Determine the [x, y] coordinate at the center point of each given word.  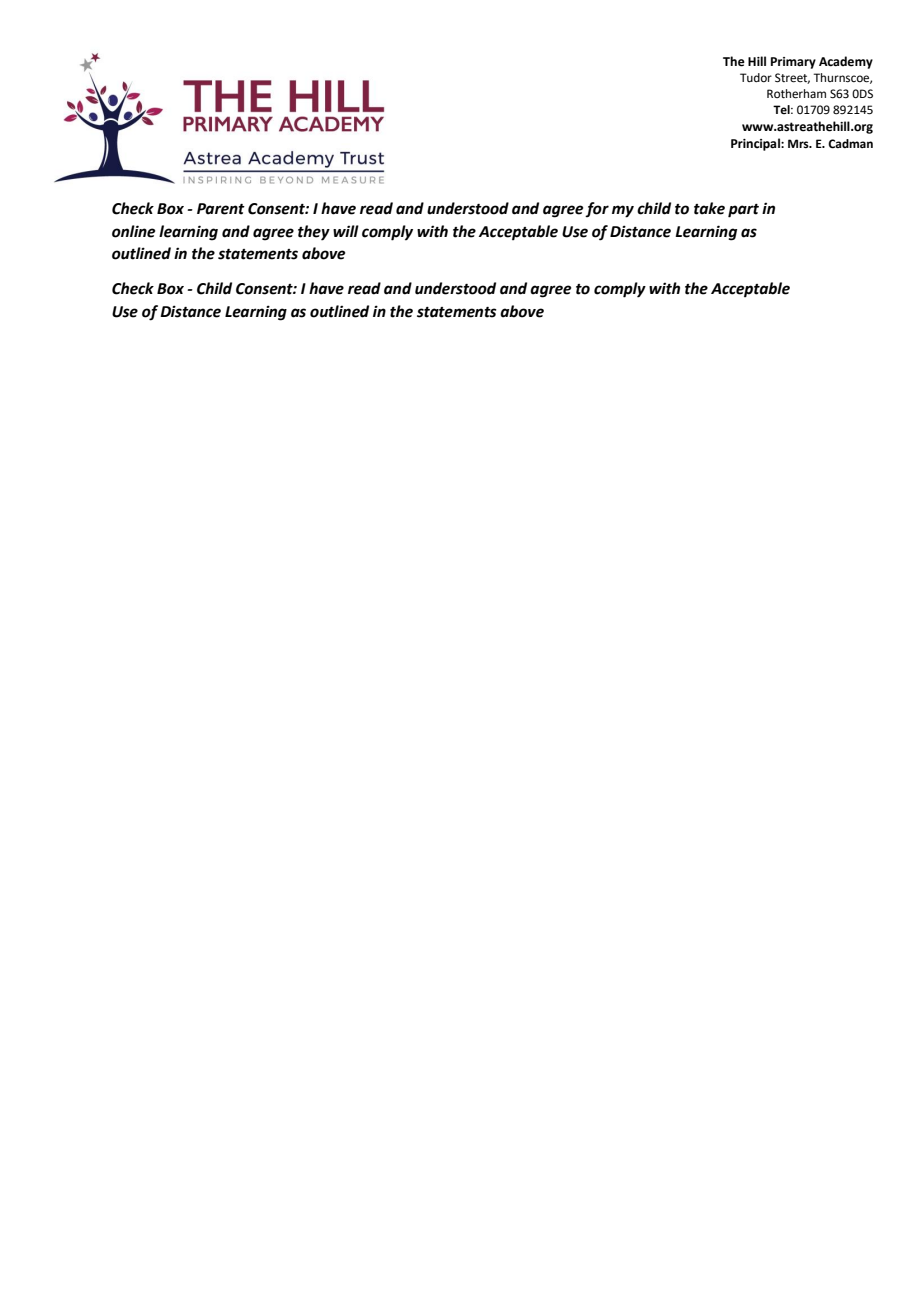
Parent [221, 209]
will [346, 231]
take [709, 208]
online [133, 231]
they [314, 233]
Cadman [850, 144]
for [597, 209]
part [743, 211]
